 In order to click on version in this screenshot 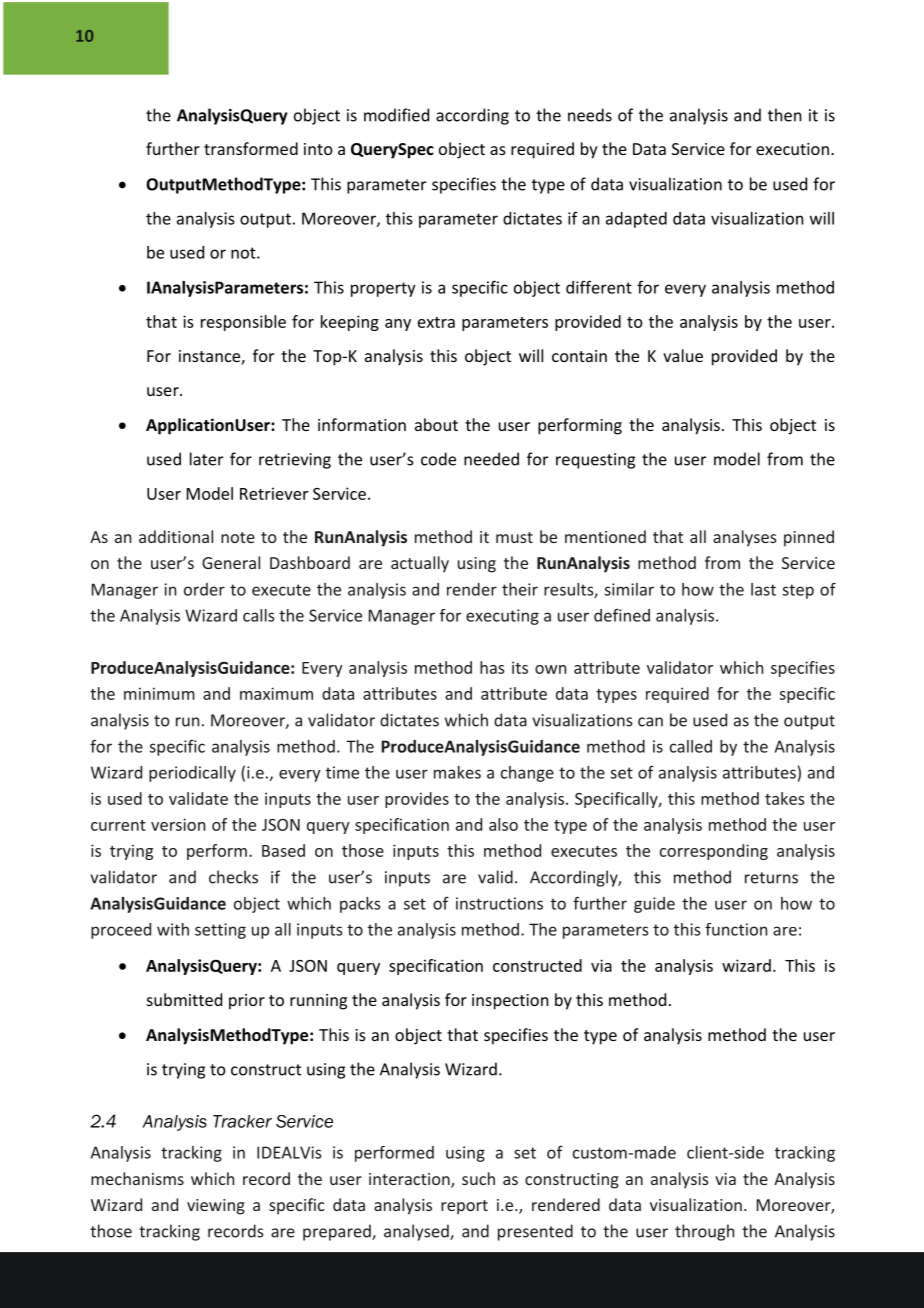, I will do `click(178, 824)`.
